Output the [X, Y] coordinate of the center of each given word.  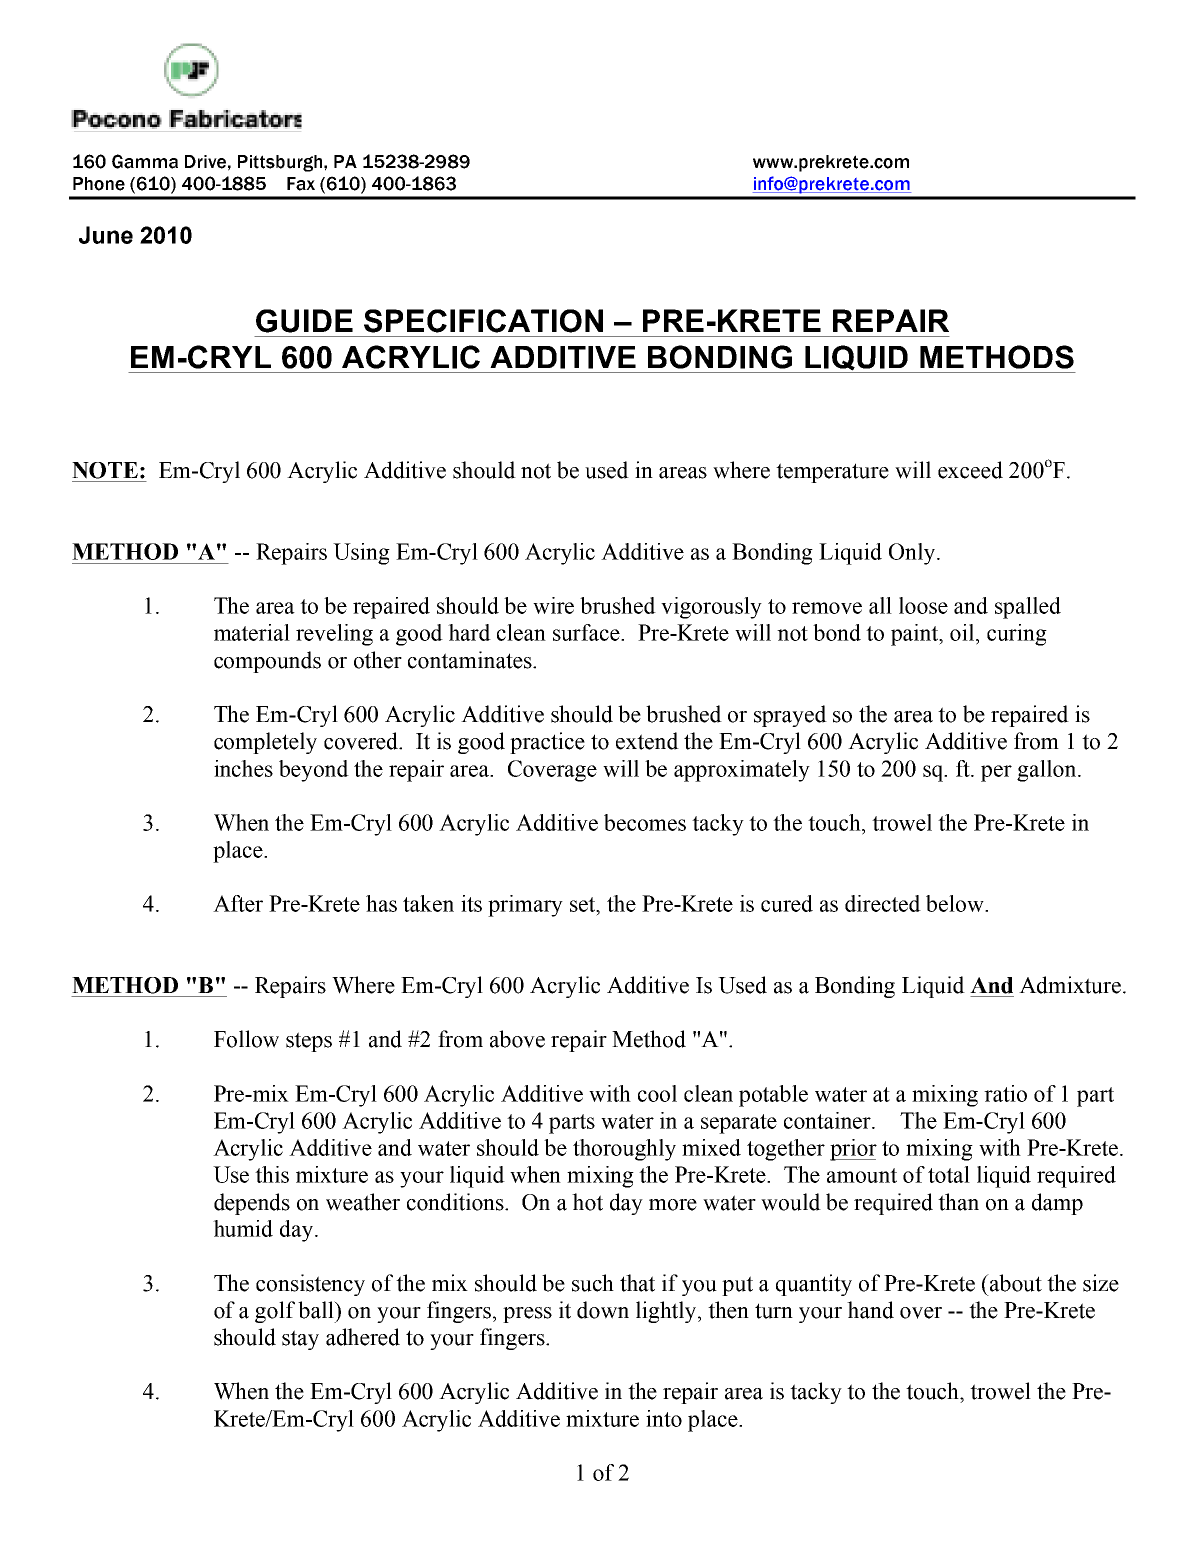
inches [243, 768]
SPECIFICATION [483, 321]
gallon [1048, 771]
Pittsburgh [281, 163]
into [664, 1418]
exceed [970, 470]
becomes [645, 822]
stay [300, 1340]
